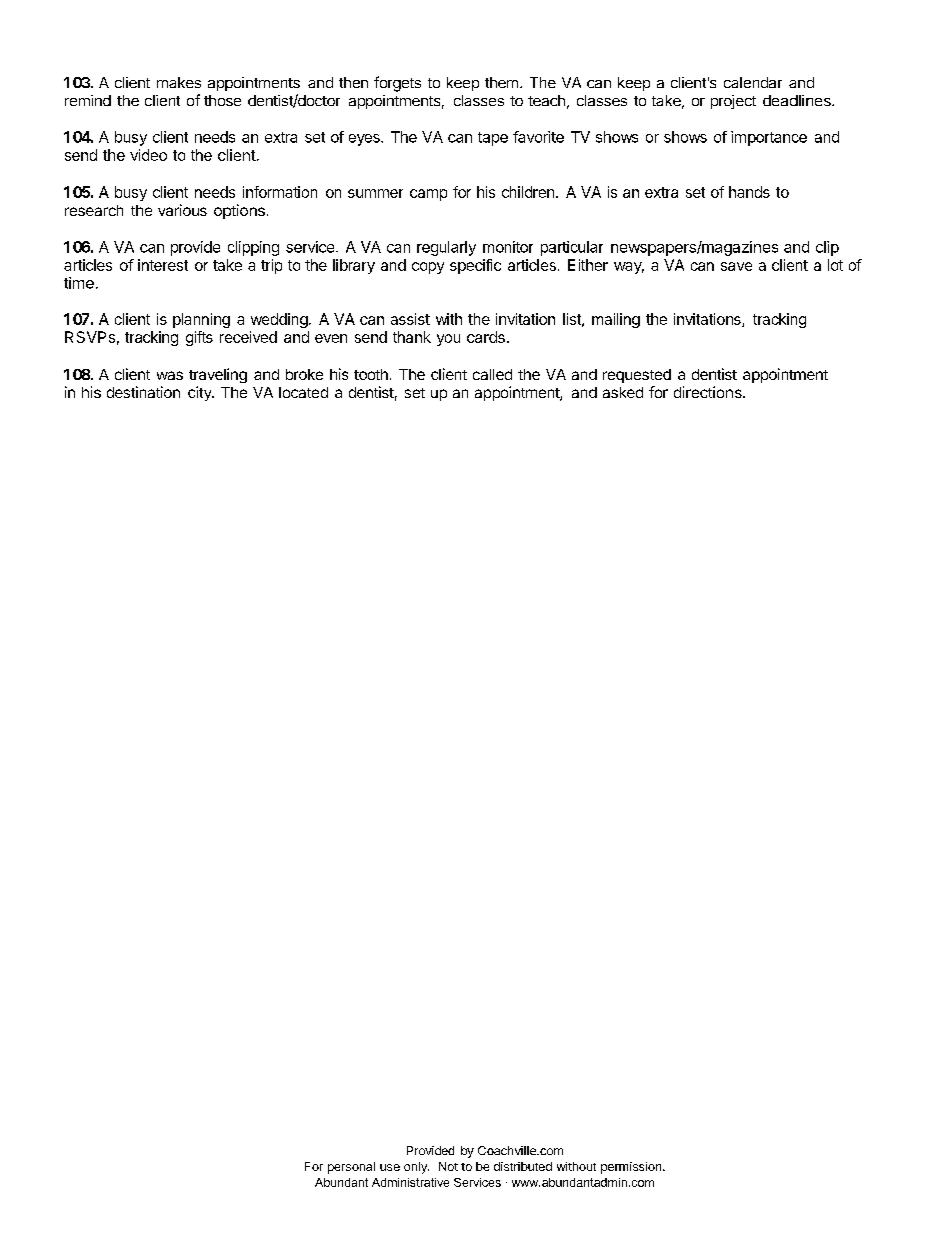  What do you see at coordinates (200, 393) in the image?
I see `city` at bounding box center [200, 393].
